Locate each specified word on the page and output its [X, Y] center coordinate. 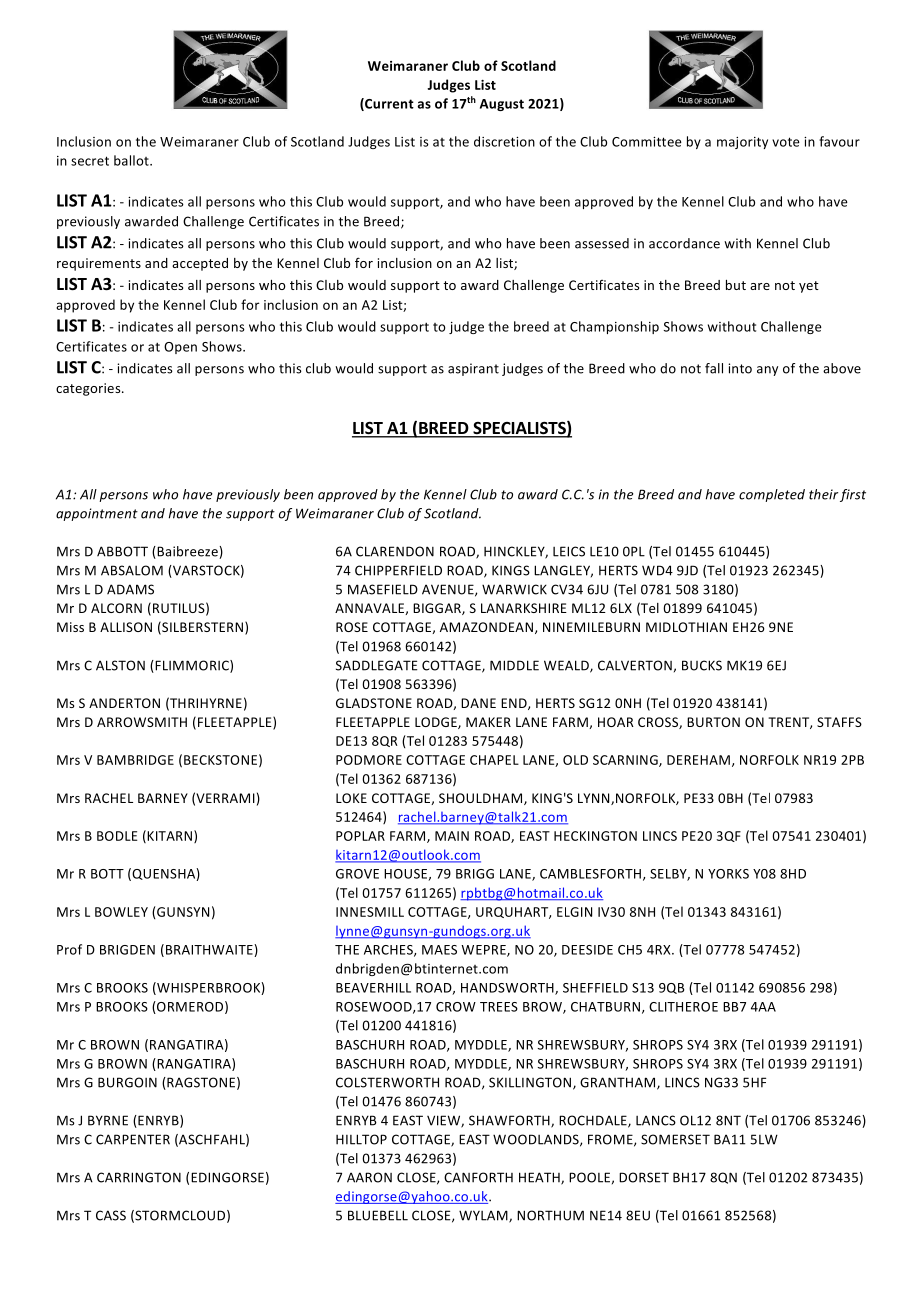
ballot [132, 160]
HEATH [540, 1178]
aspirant [473, 369]
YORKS [728, 874]
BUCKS [702, 665]
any [767, 371]
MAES [439, 950]
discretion [504, 141]
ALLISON [126, 627]
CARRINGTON [139, 1177]
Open [180, 348]
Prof [69, 949]
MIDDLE [514, 665]
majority [742, 143]
